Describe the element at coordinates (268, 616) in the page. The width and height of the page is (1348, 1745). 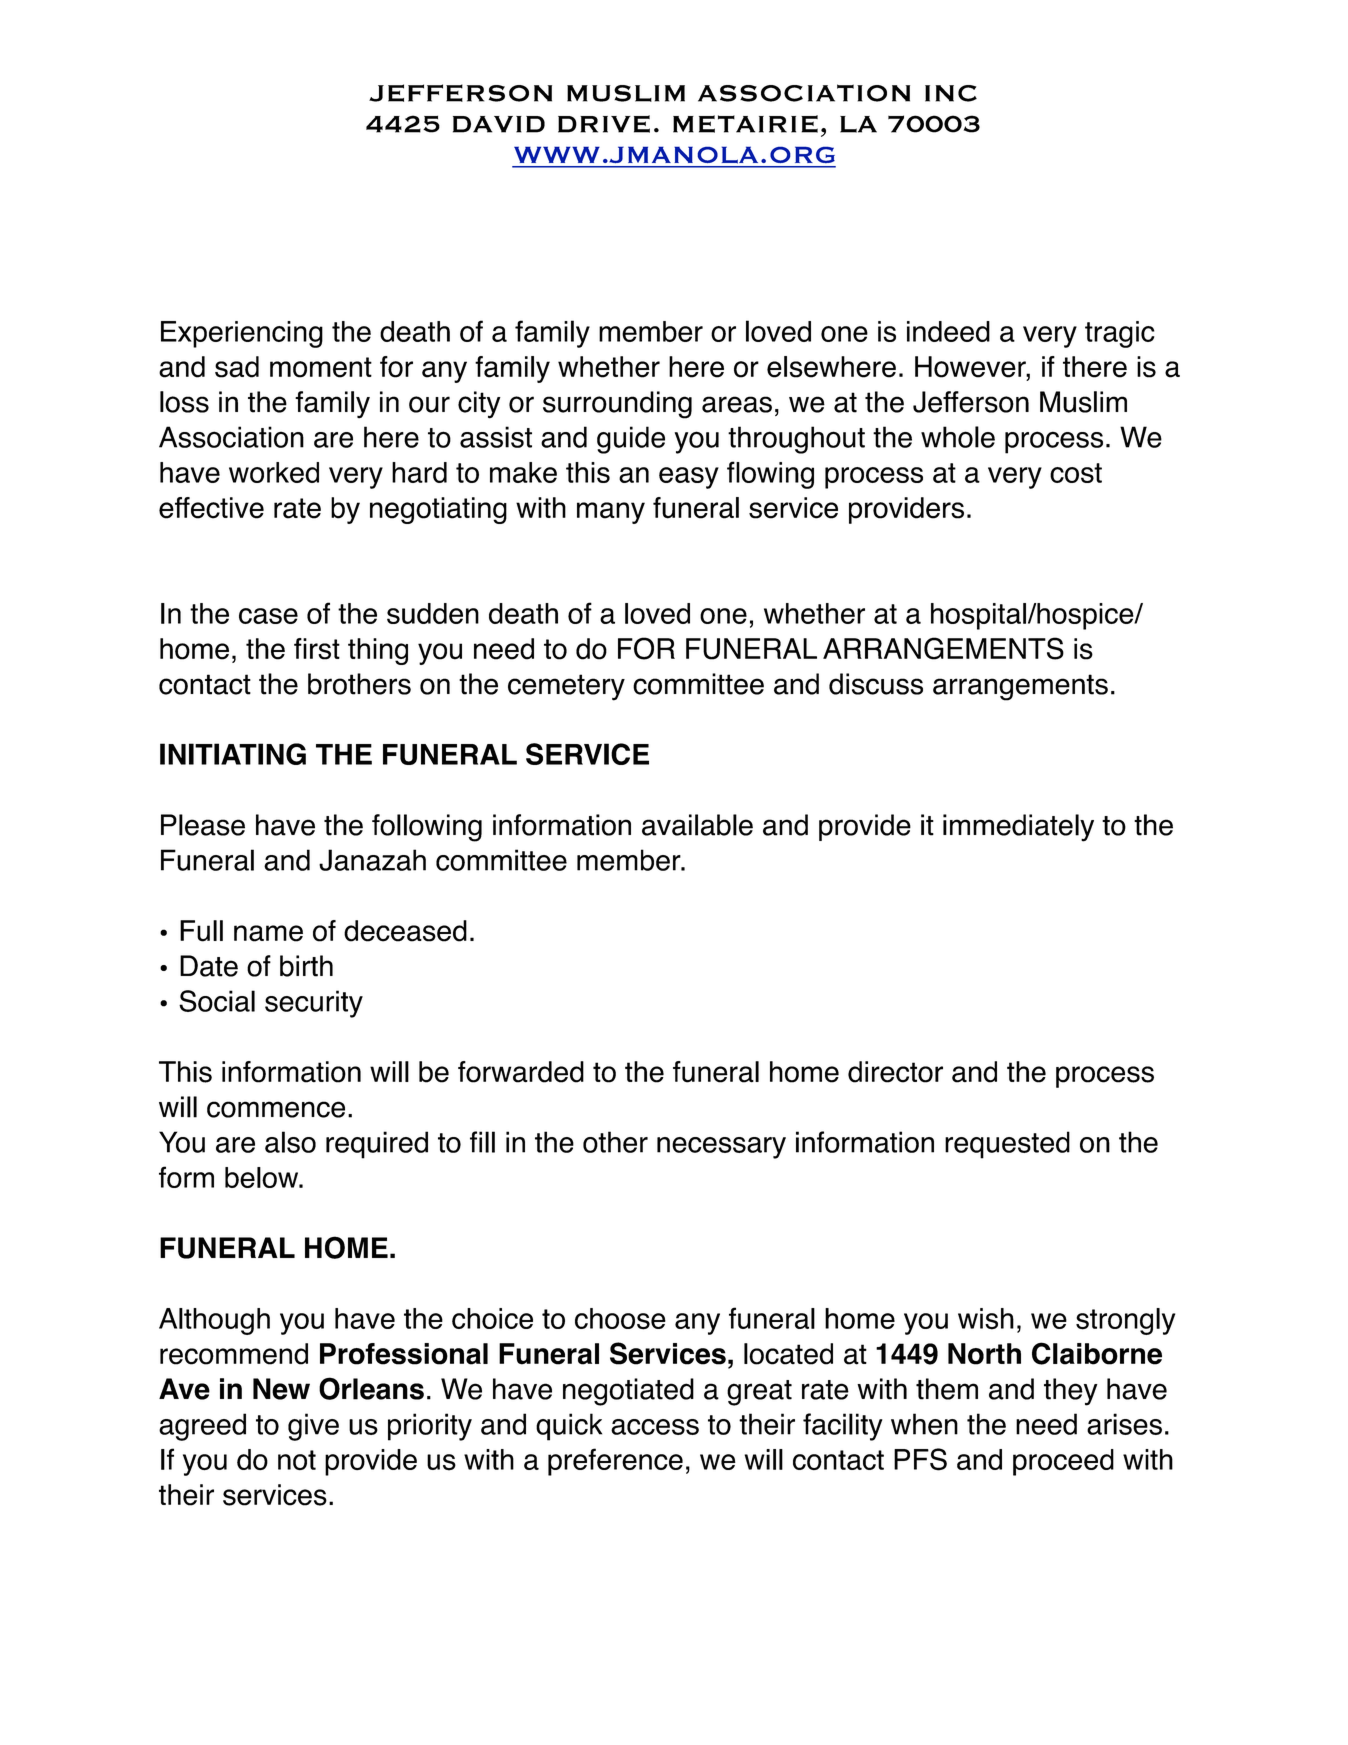
I see `case` at that location.
